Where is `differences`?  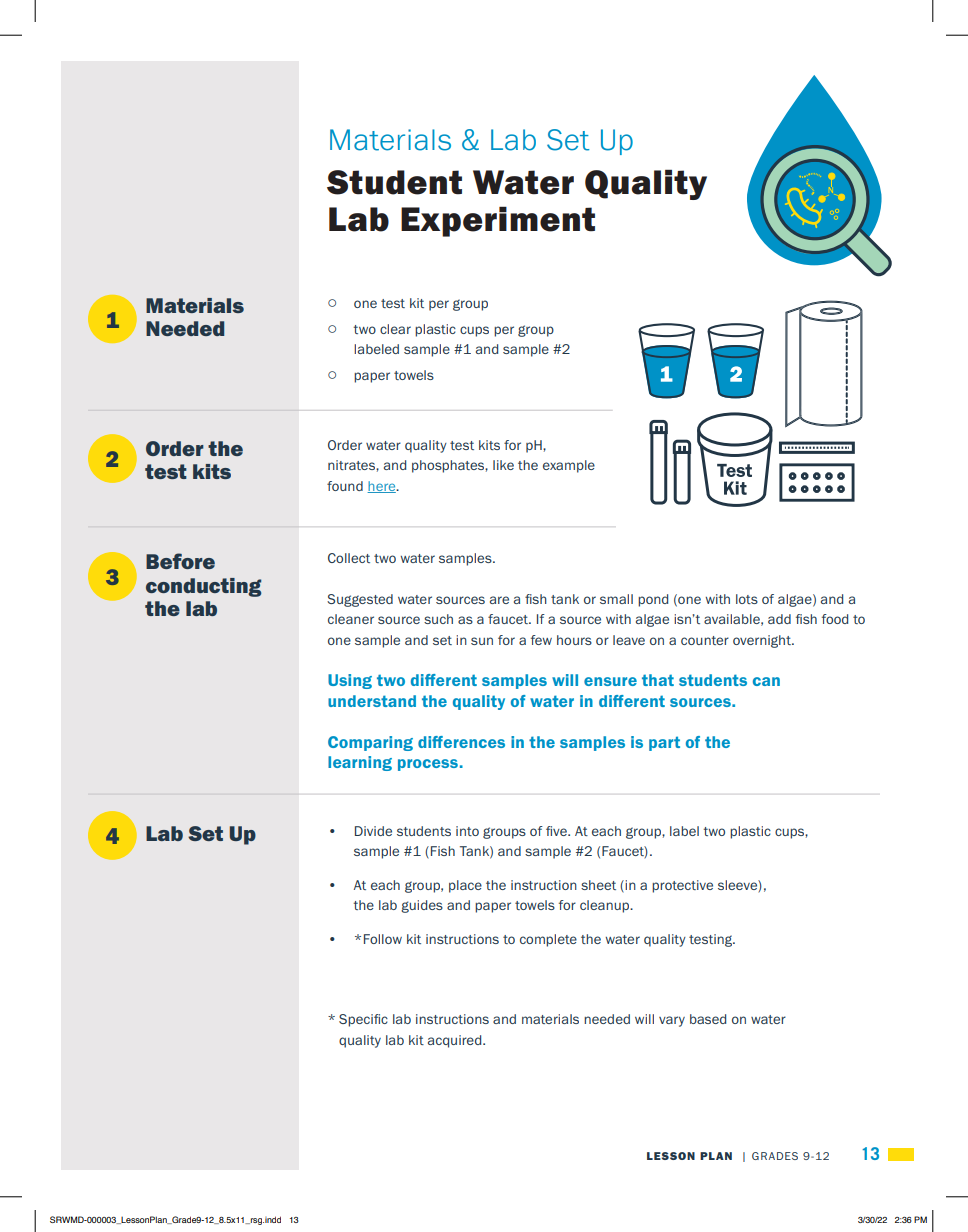 differences is located at coordinates (461, 742).
